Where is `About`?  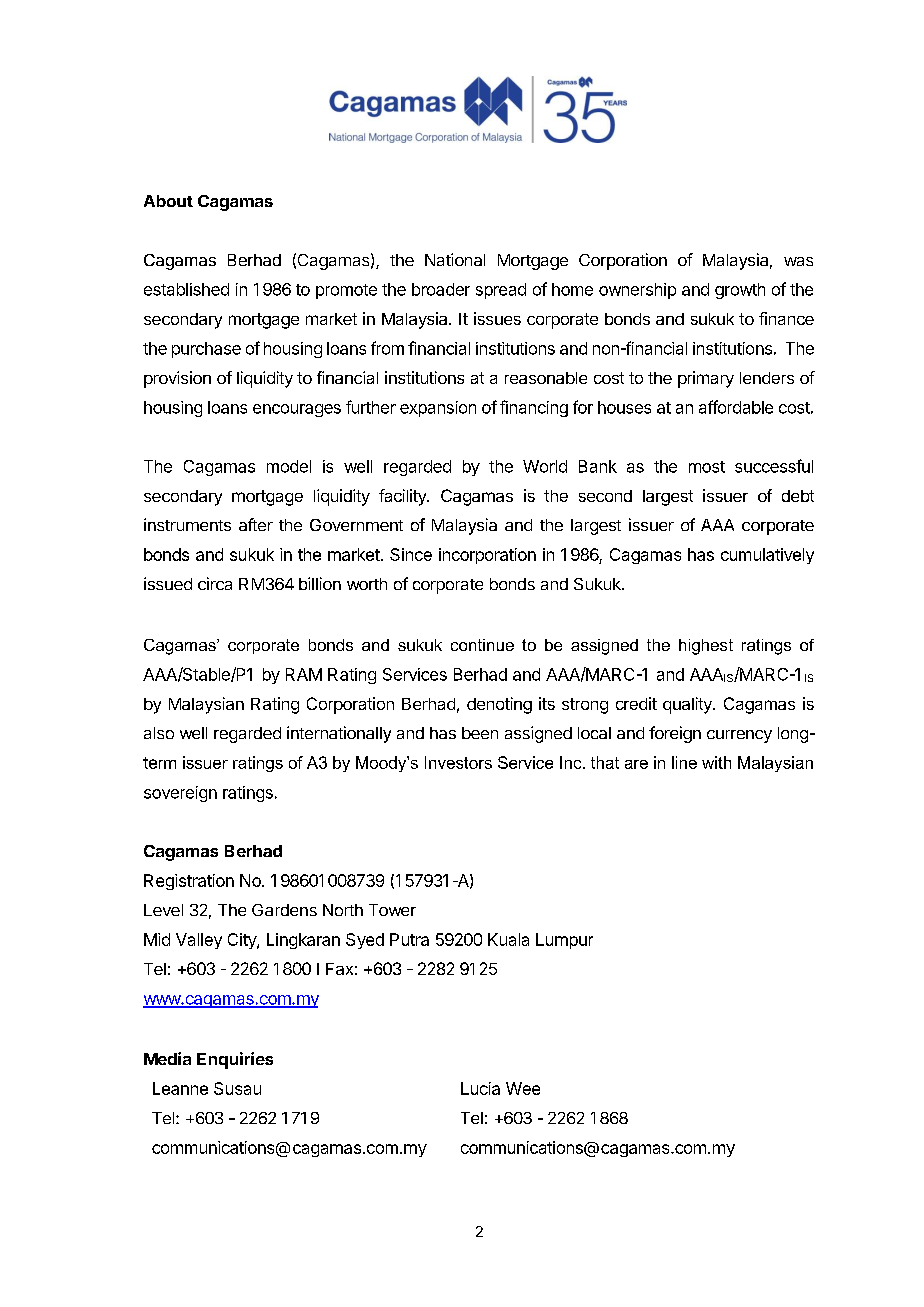 About is located at coordinates (168, 201).
